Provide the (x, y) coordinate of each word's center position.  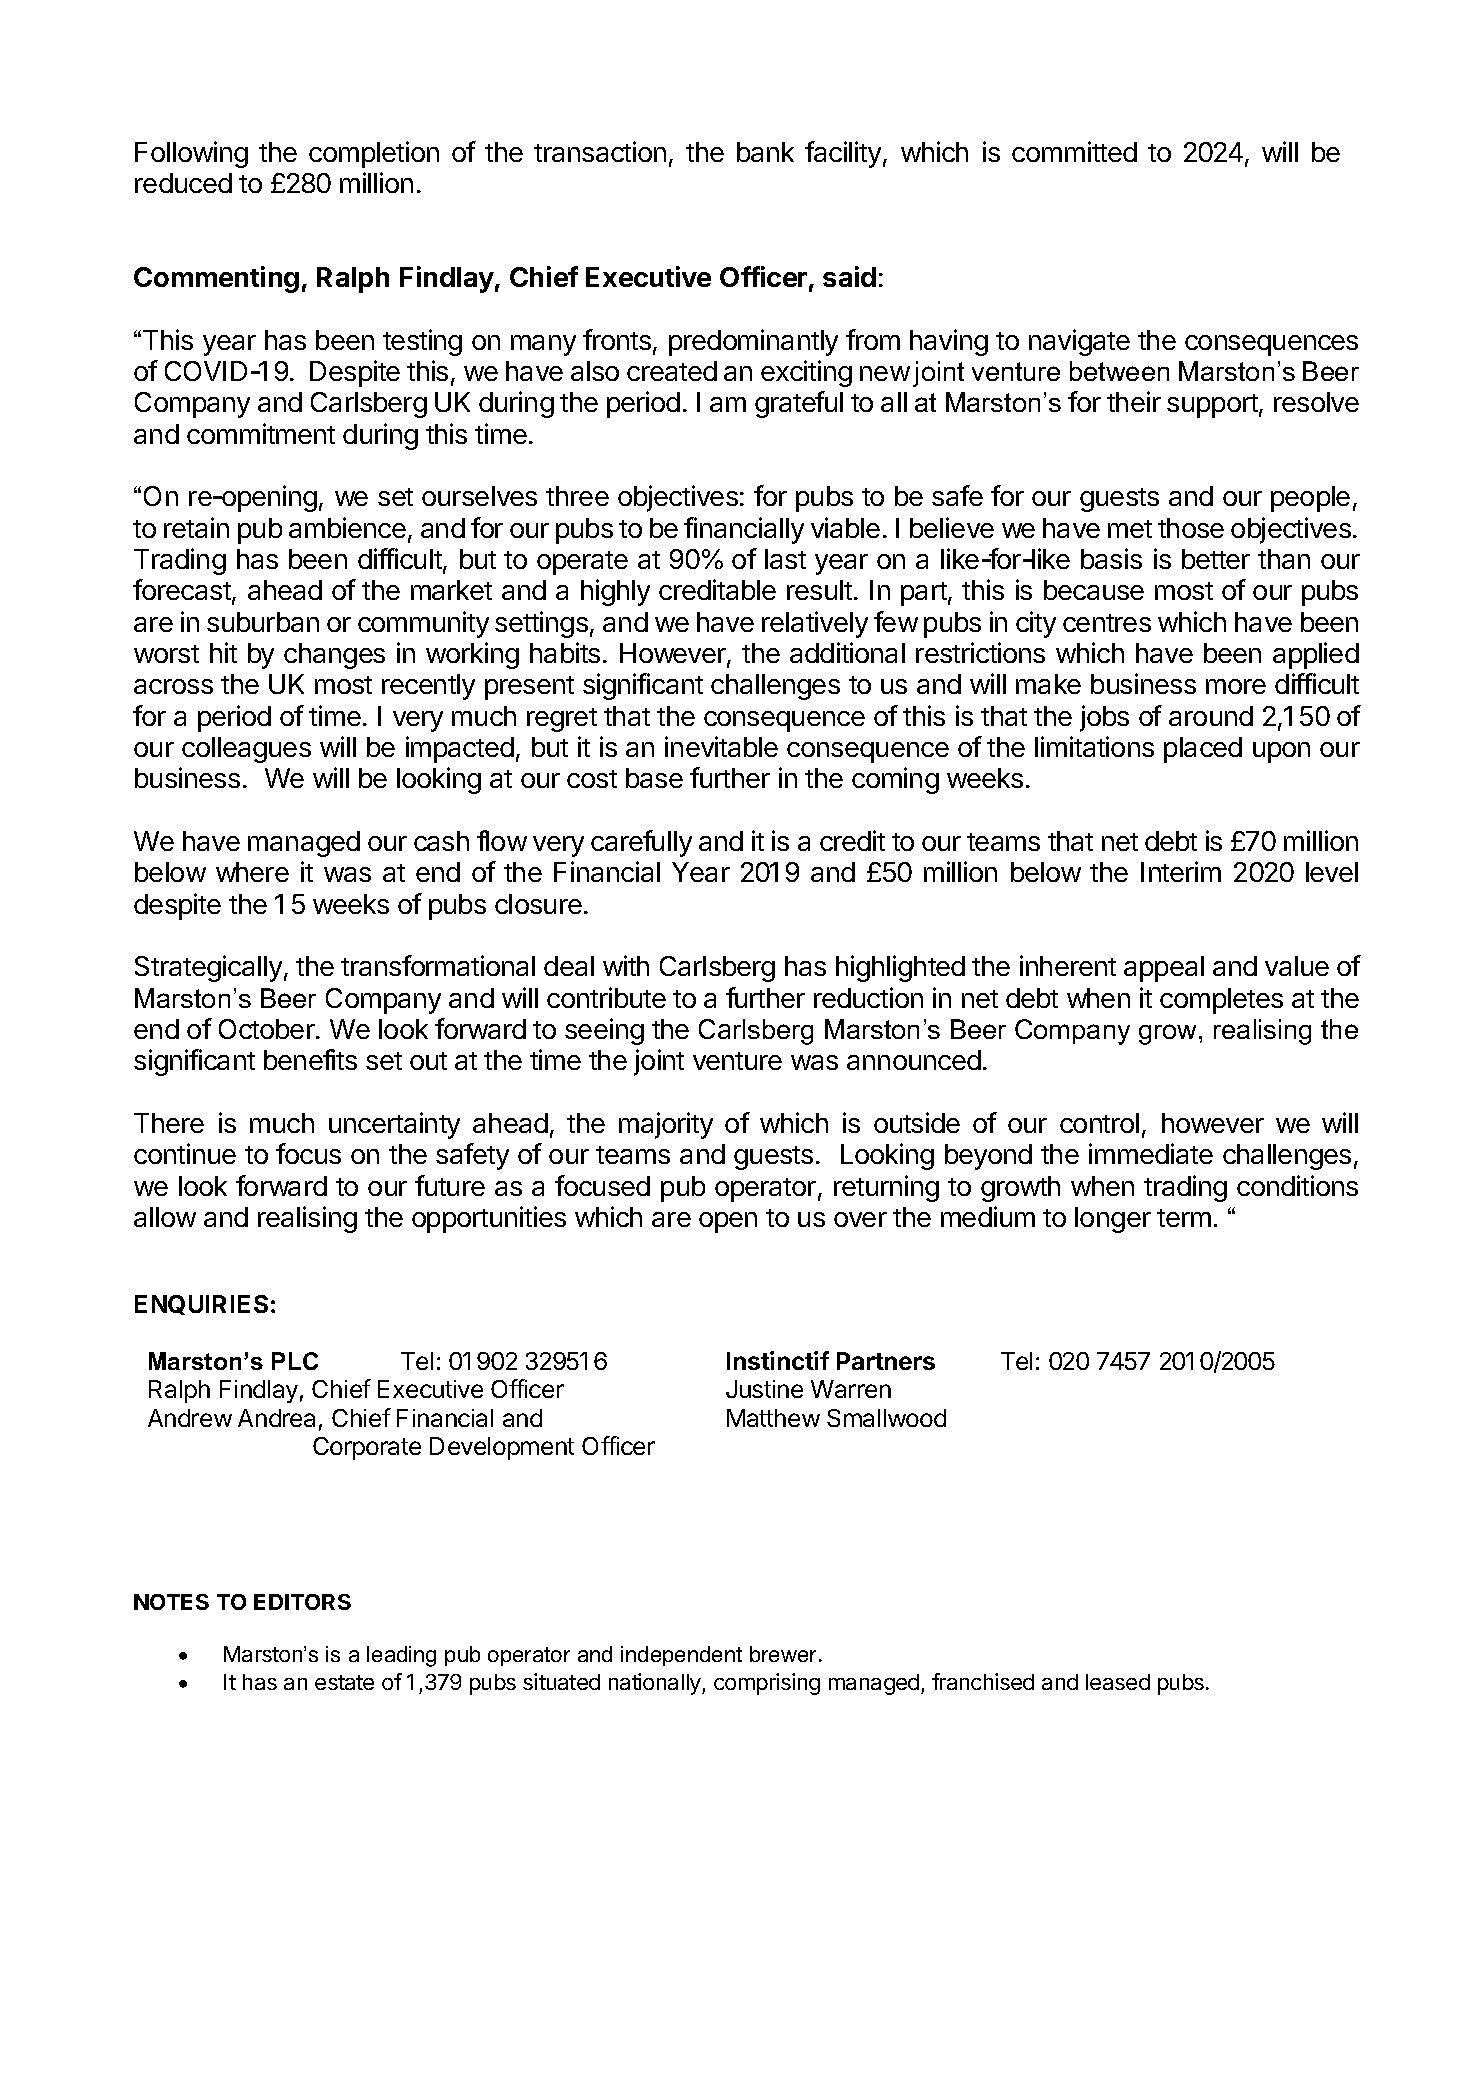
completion (374, 154)
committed (1074, 151)
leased (1118, 1682)
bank (765, 152)
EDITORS (302, 1602)
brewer (785, 1654)
